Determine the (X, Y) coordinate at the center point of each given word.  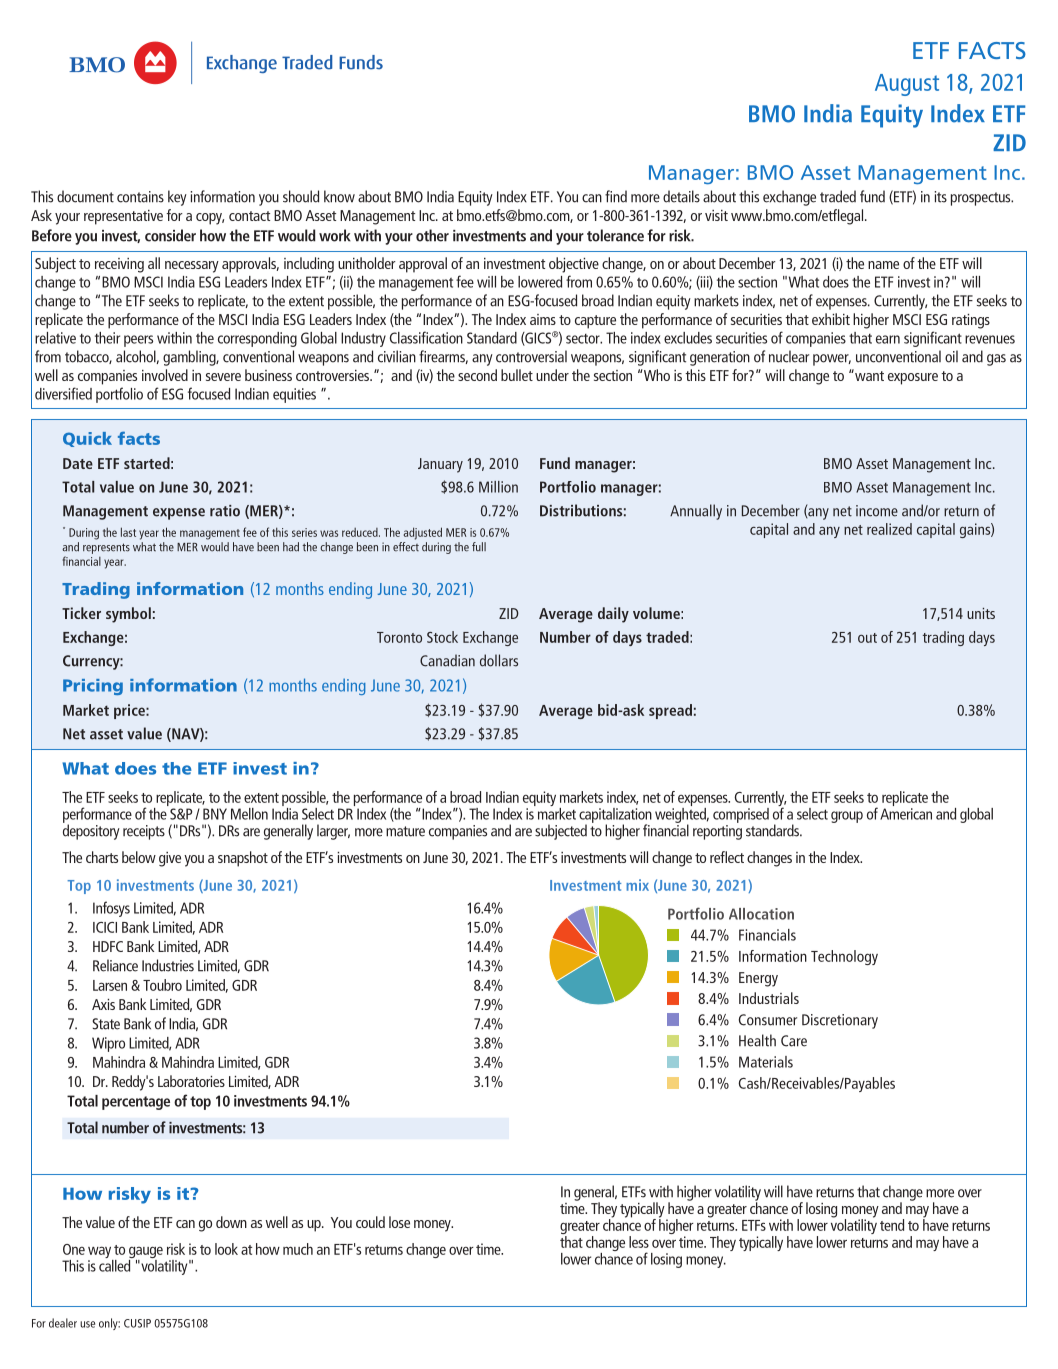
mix (637, 885)
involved (165, 375)
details (681, 196)
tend (892, 1225)
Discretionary (840, 1021)
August (907, 85)
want (868, 375)
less (639, 1242)
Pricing (93, 687)
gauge (146, 1253)
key (177, 198)
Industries (168, 965)
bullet (517, 375)
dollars (499, 660)
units (981, 613)
